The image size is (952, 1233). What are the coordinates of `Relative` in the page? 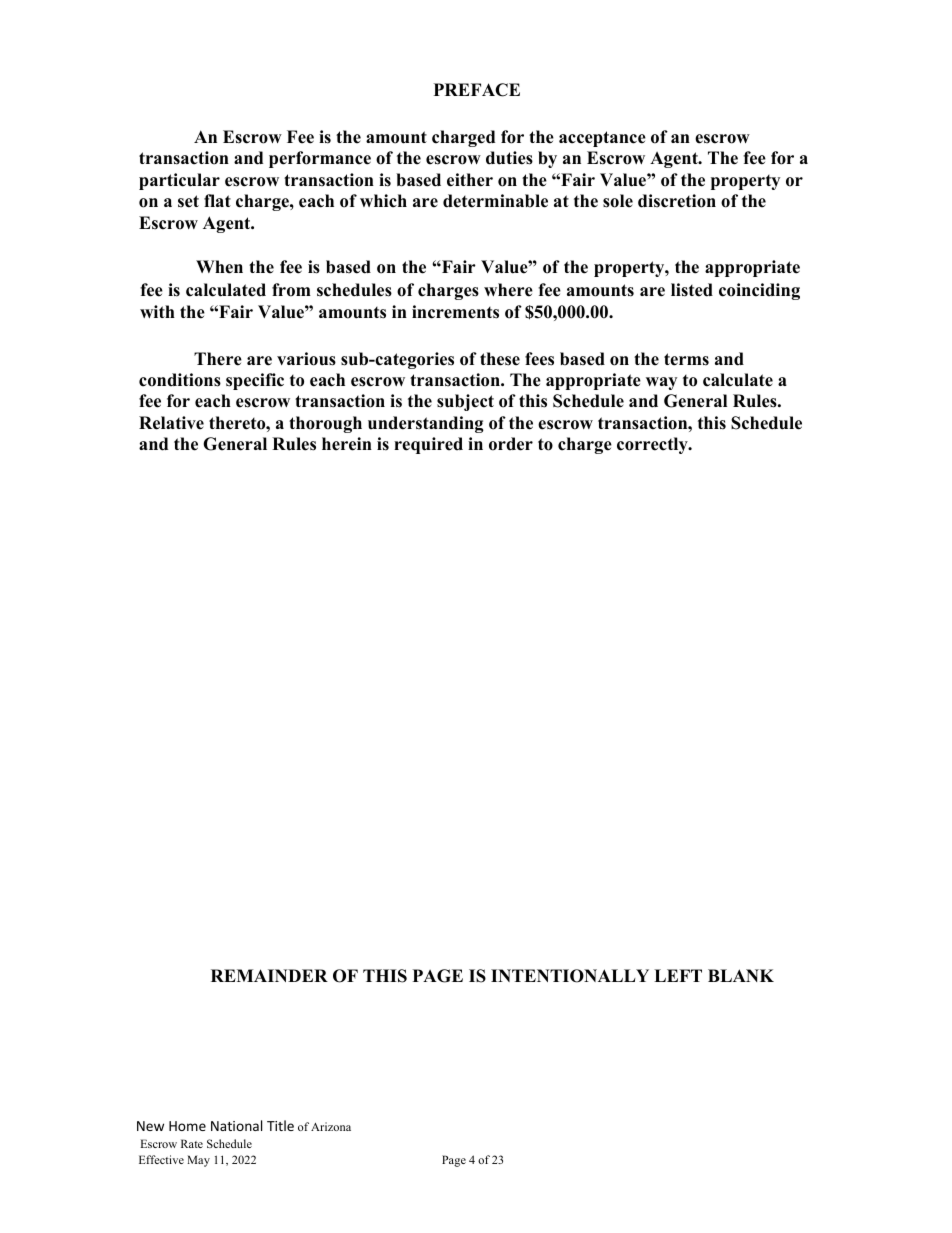 It's located at (171, 423).
